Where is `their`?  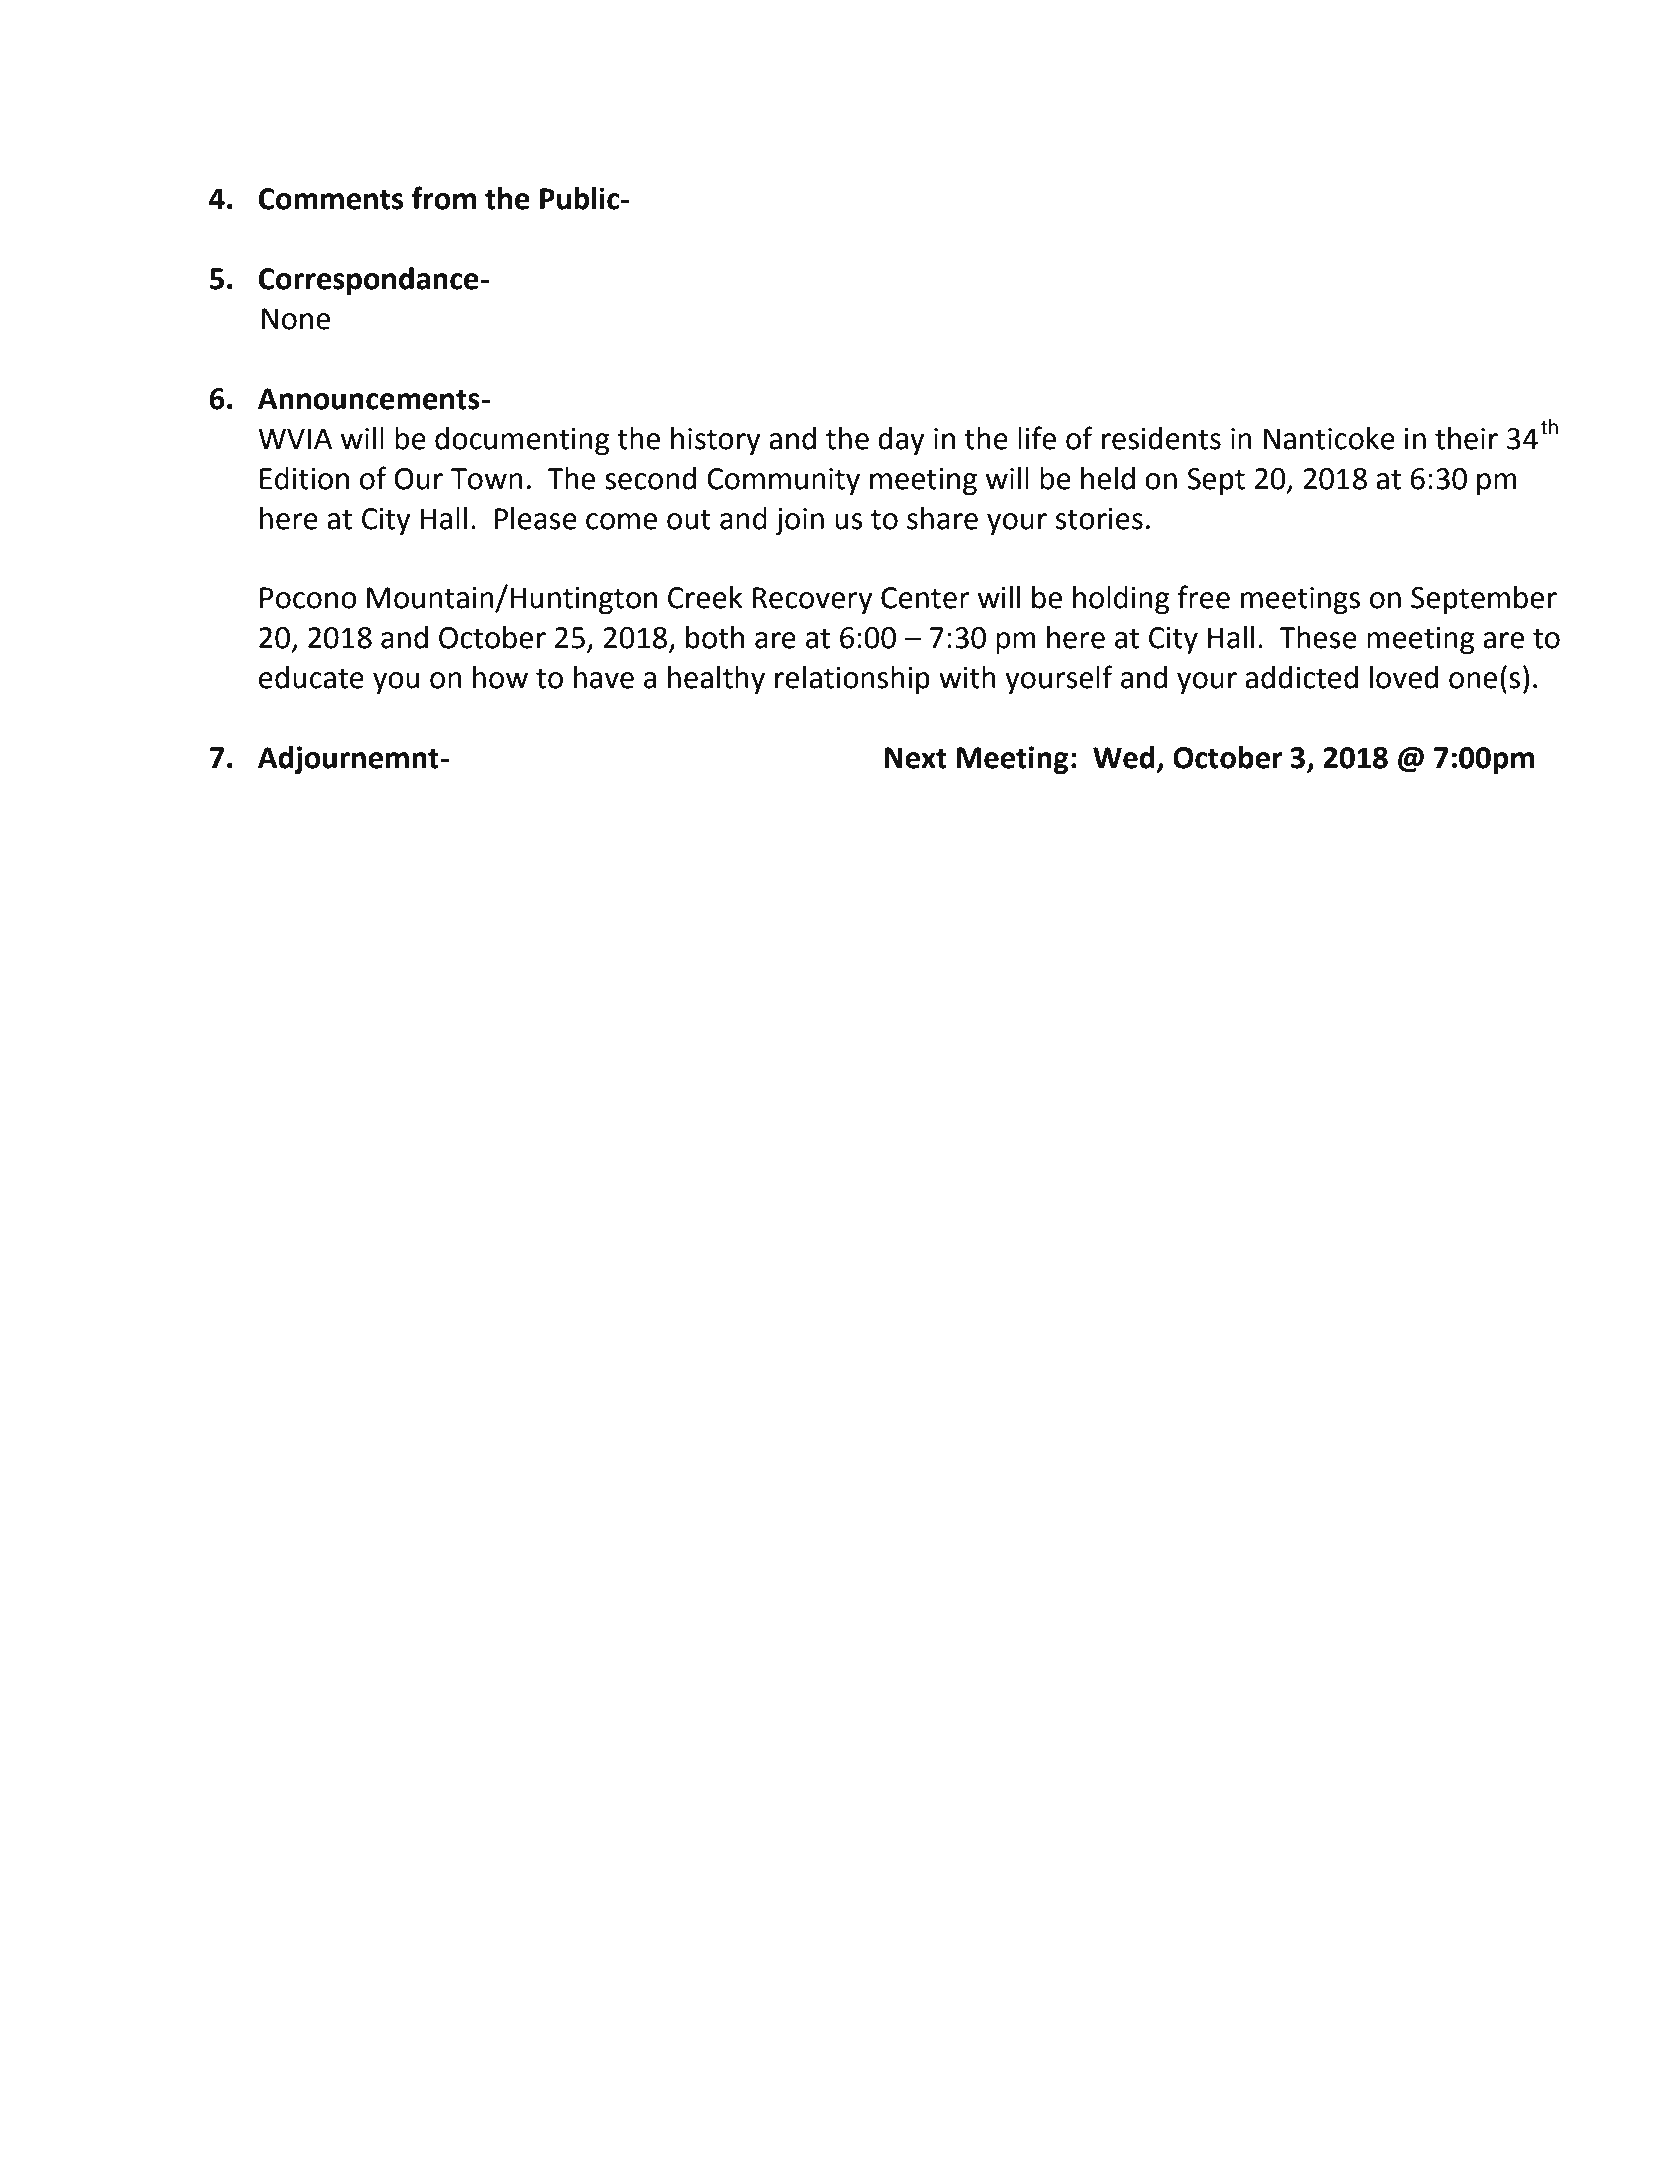 their is located at coordinates (1466, 438).
